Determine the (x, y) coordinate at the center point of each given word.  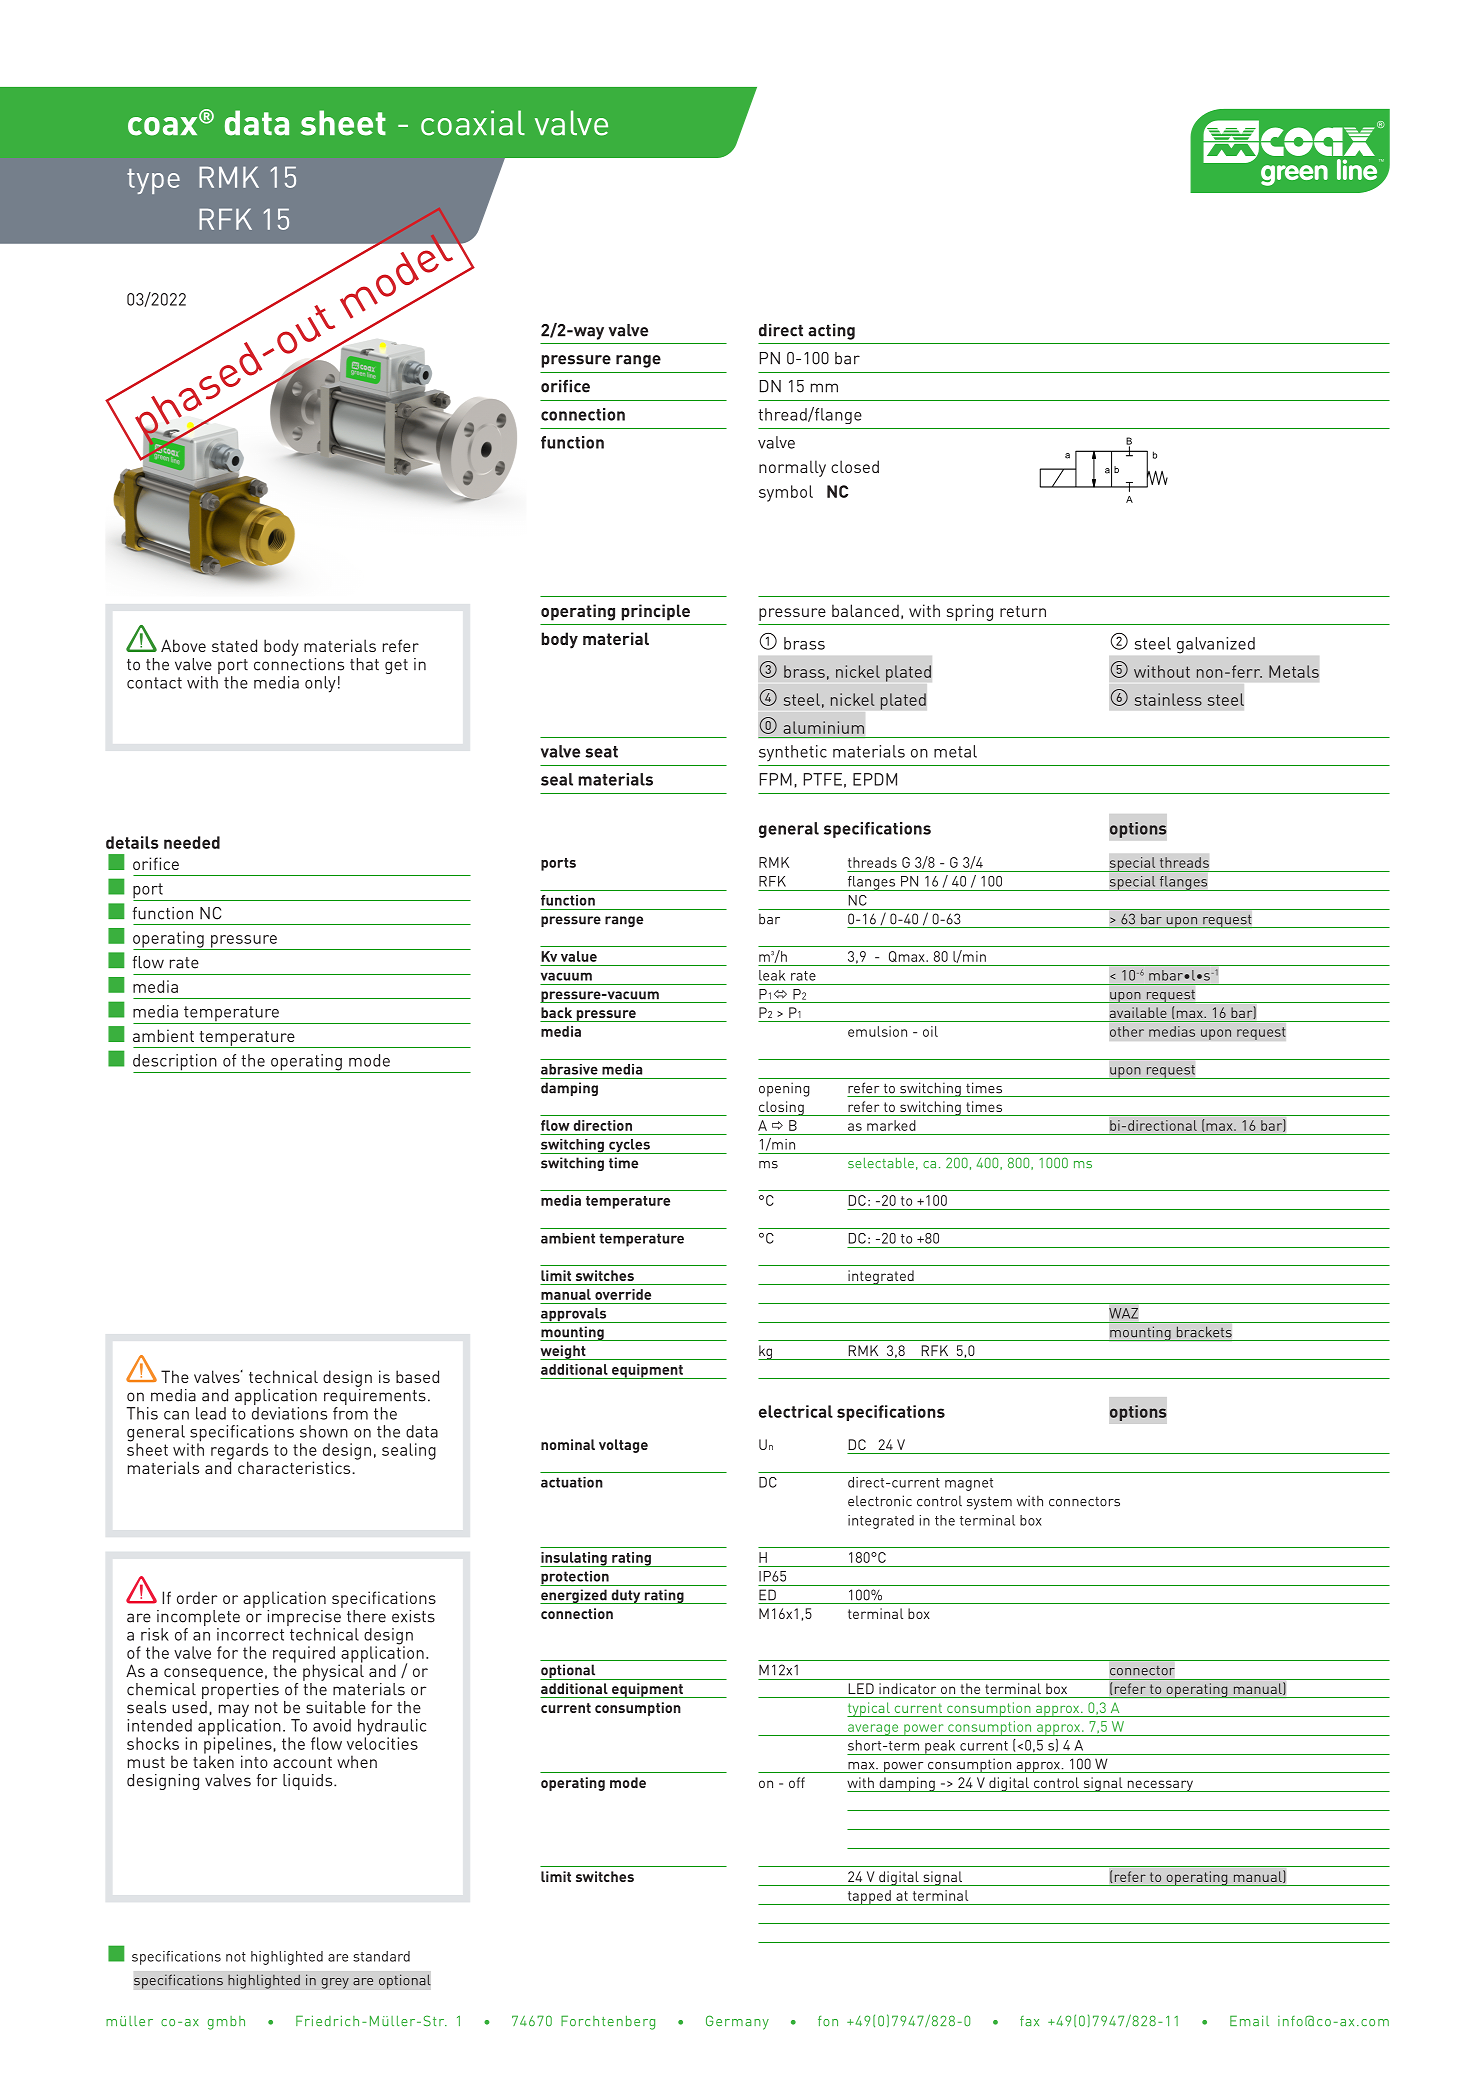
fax (1029, 2021)
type (153, 181)
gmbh (226, 2023)
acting (831, 332)
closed (855, 466)
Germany (737, 2022)
